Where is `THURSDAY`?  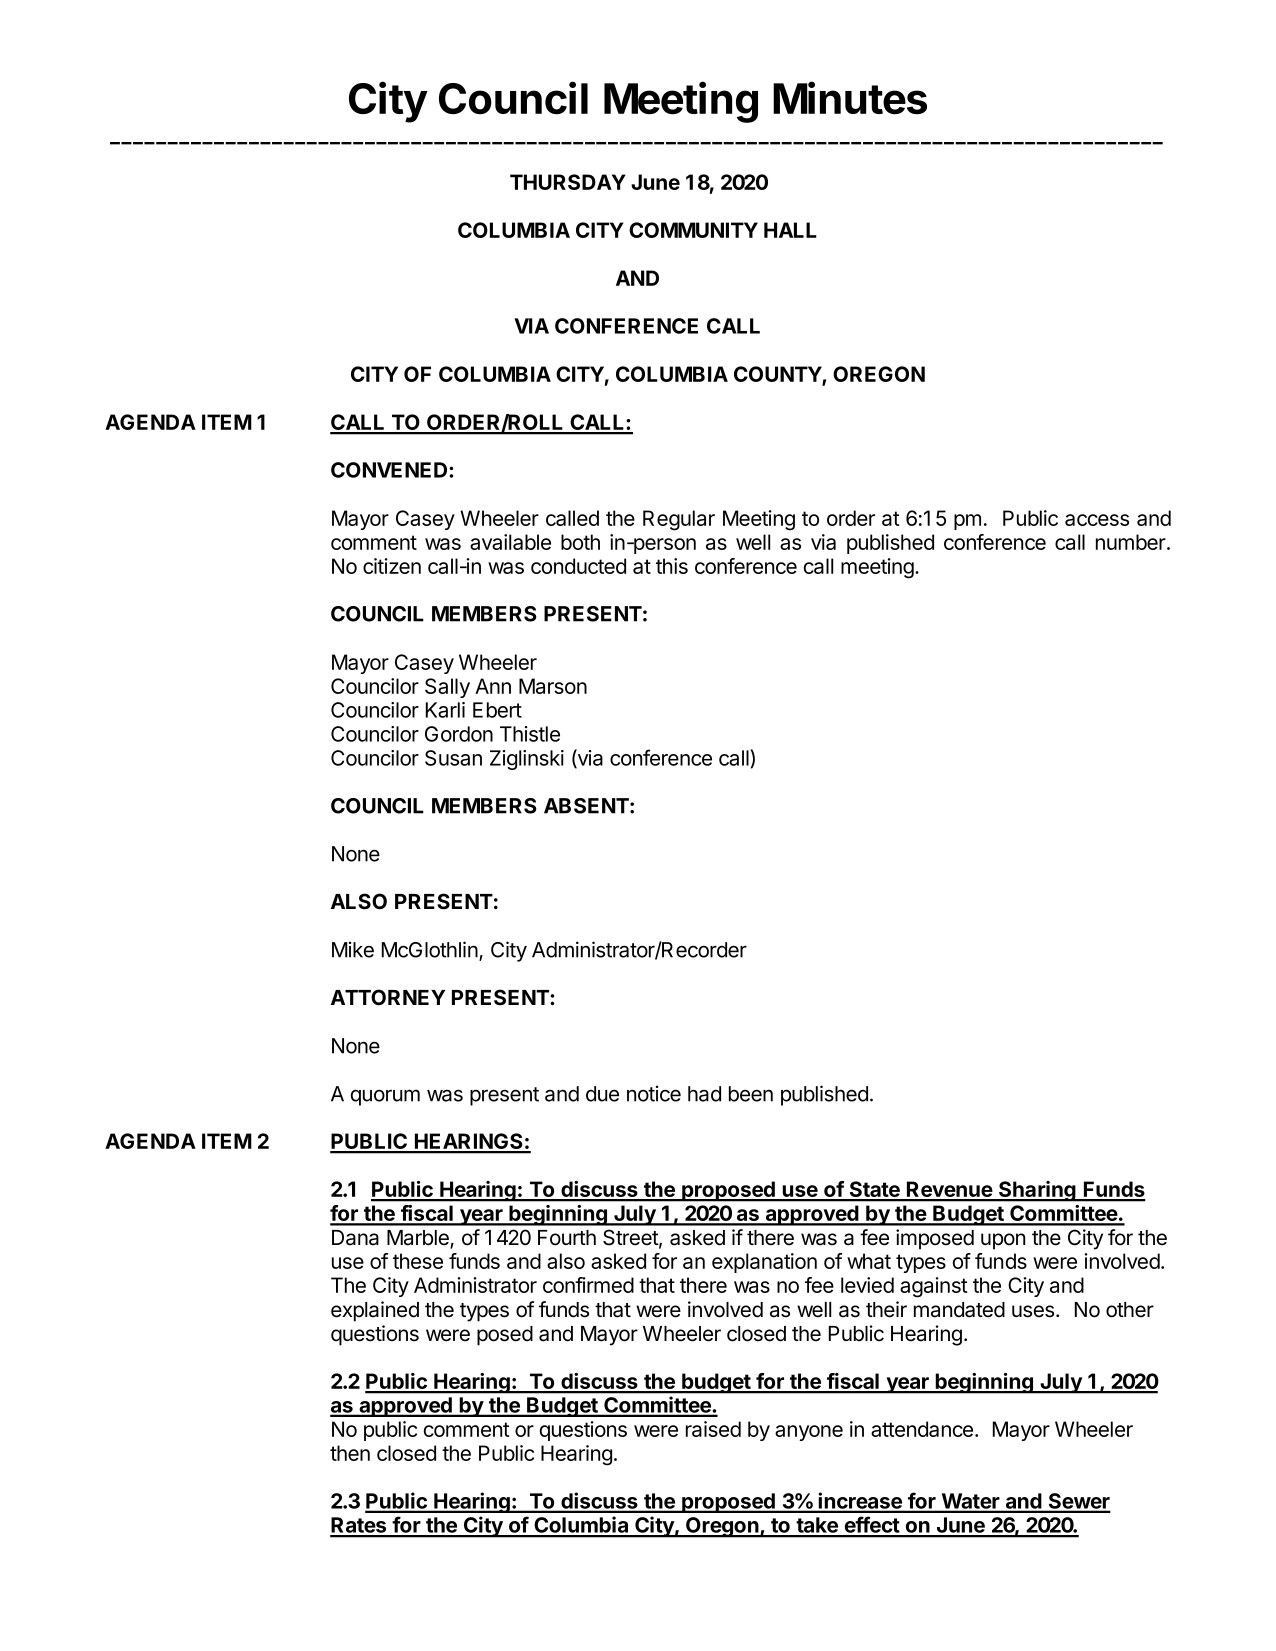 THURSDAY is located at coordinates (568, 182).
